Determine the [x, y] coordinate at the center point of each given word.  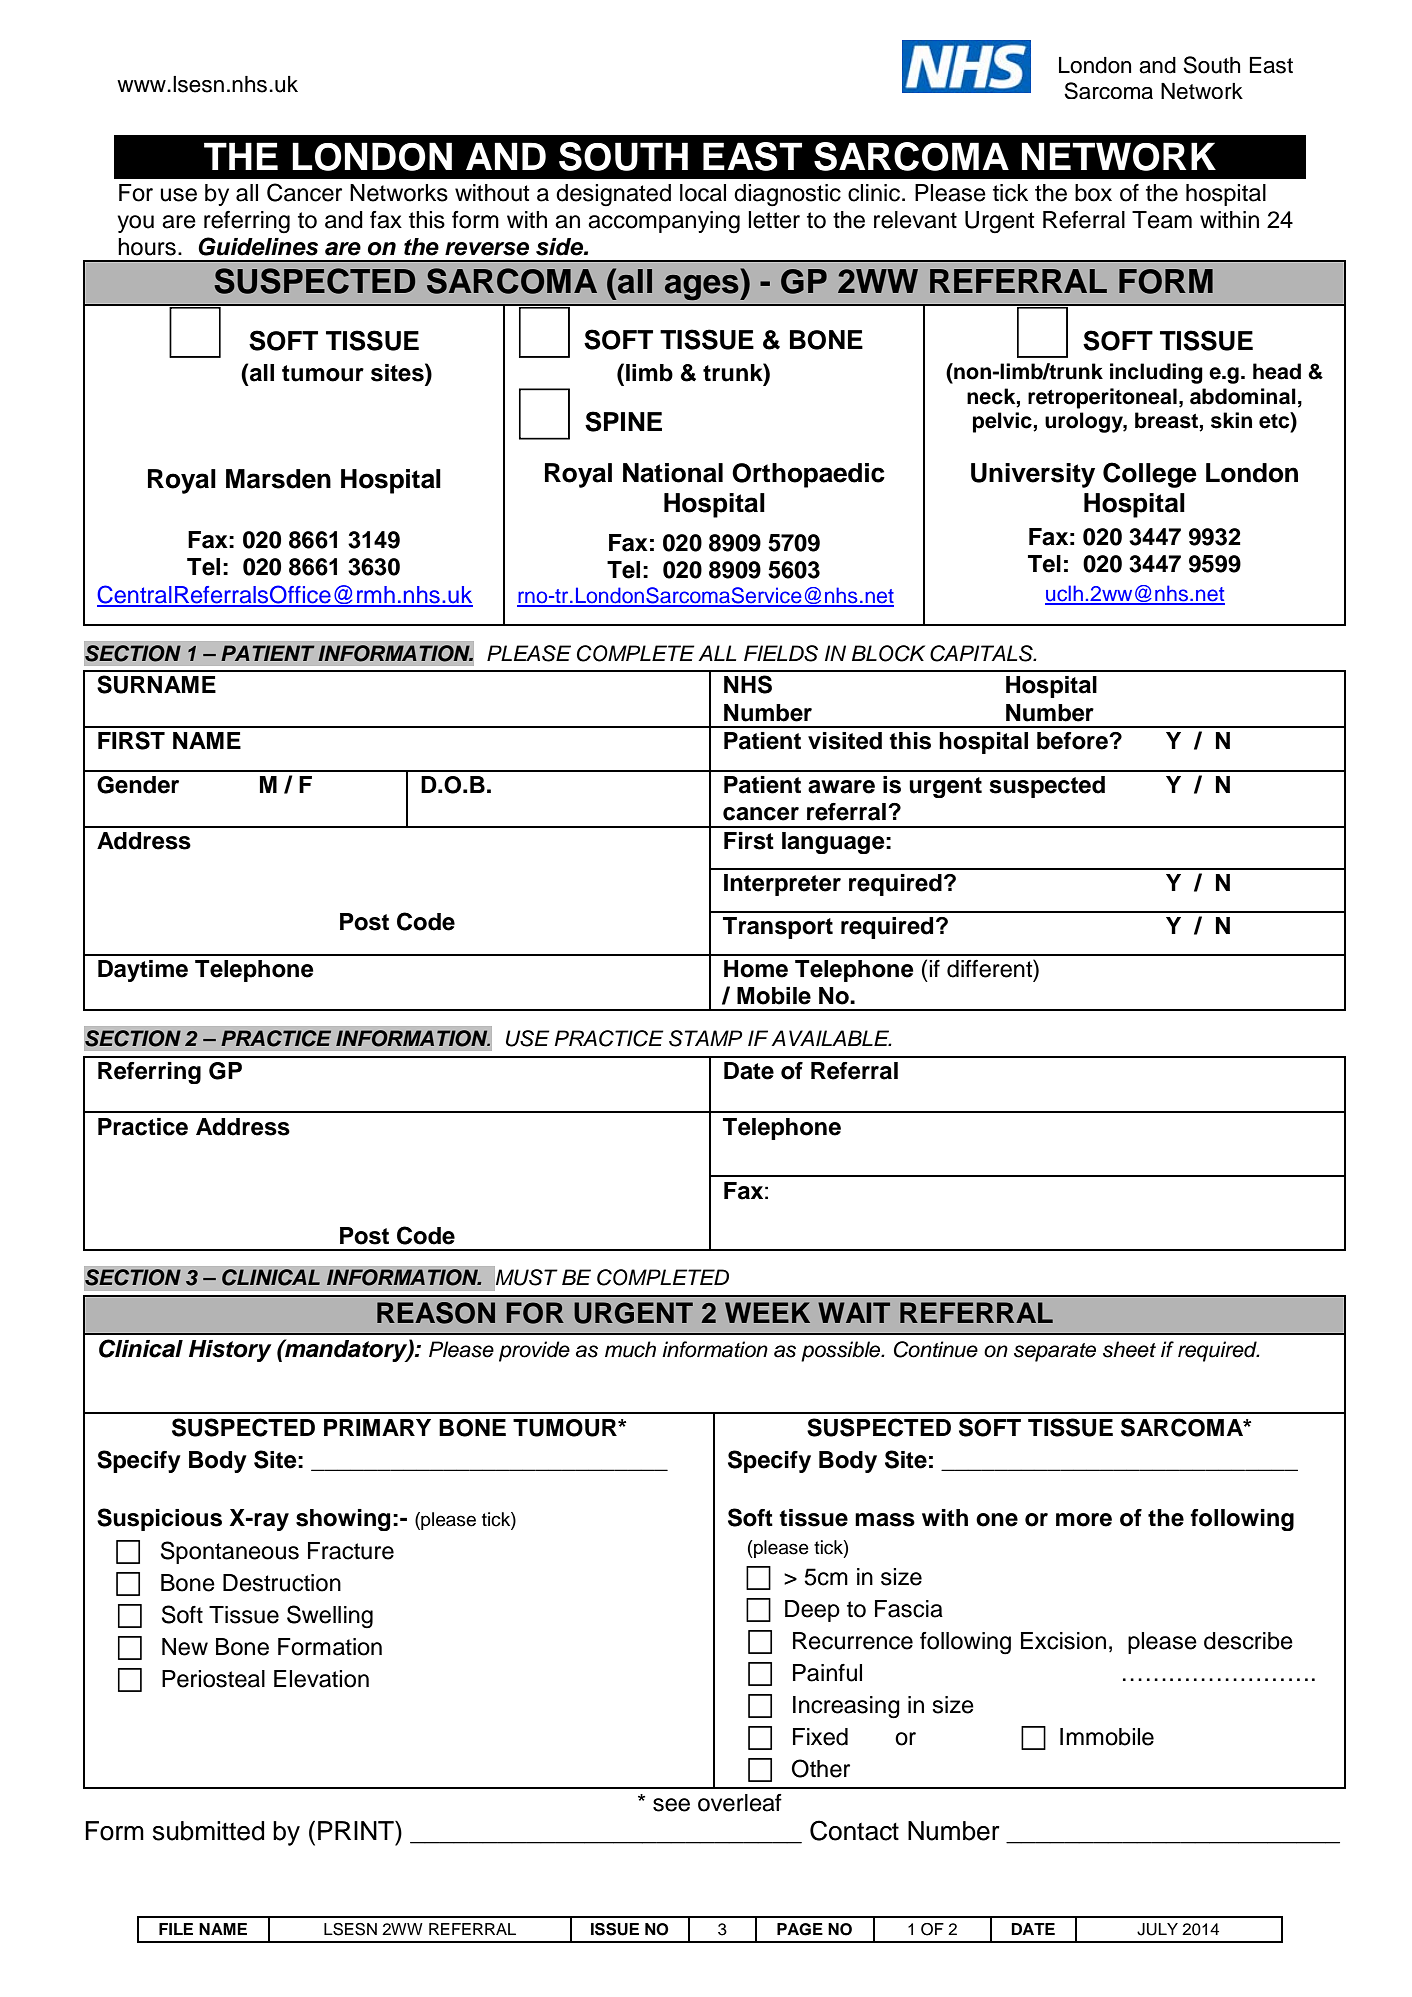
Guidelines [258, 246]
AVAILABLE [831, 1038]
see [671, 1805]
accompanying [664, 222]
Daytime [143, 971]
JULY [1157, 1929]
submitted [208, 1831]
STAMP [705, 1038]
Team [1162, 220]
